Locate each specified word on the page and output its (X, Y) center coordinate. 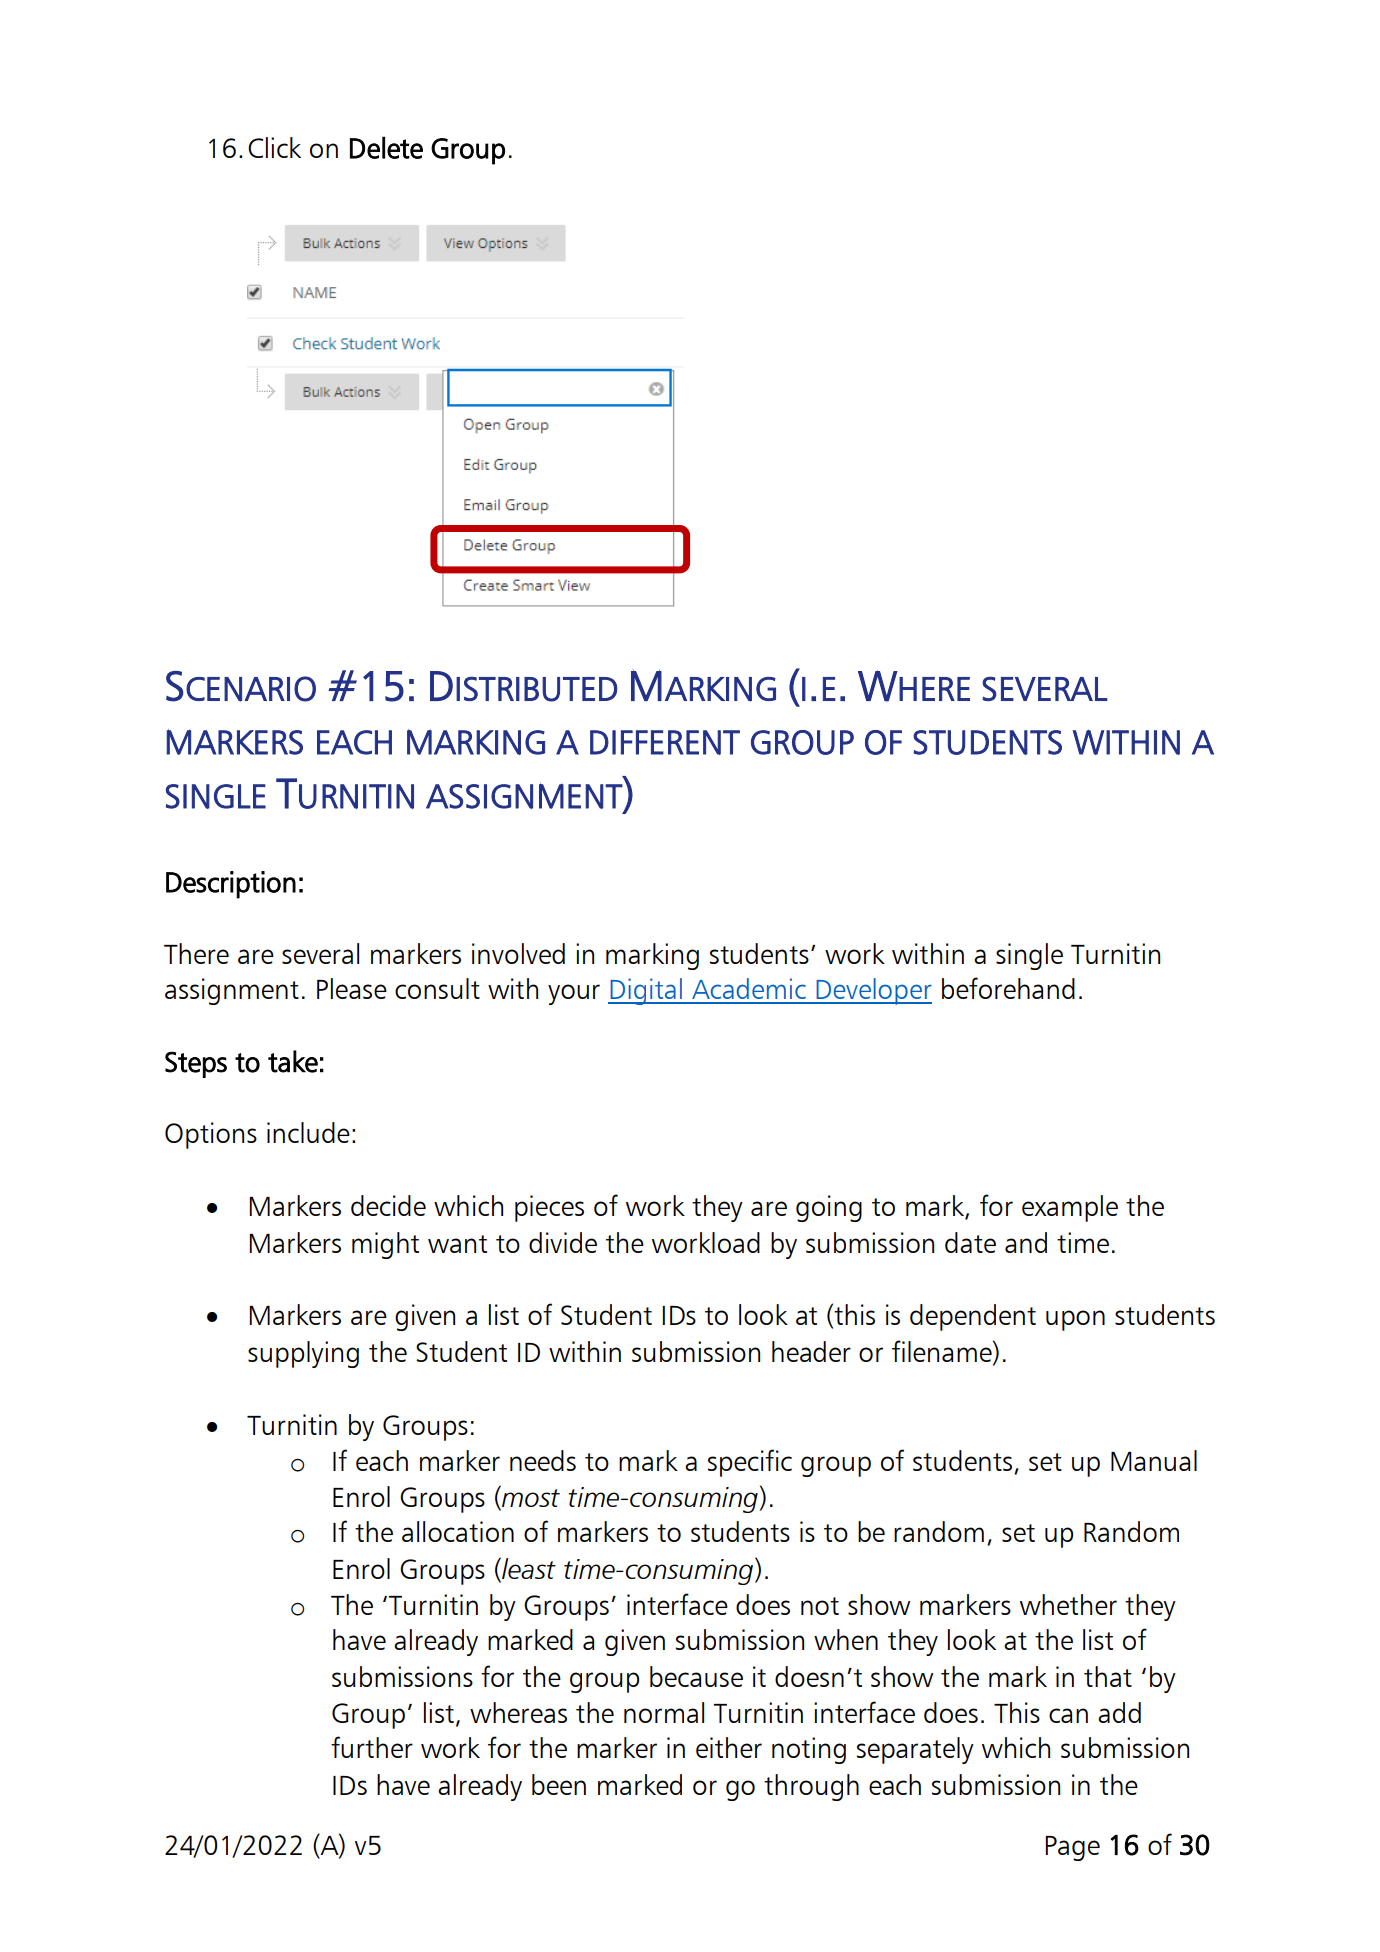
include (308, 1132)
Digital (646, 991)
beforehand (1008, 988)
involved (518, 953)
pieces (549, 1208)
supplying (303, 1354)
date (970, 1242)
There (196, 953)
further (372, 1747)
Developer (873, 991)
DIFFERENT (665, 742)
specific (749, 1463)
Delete (386, 147)
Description (231, 885)
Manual (1154, 1460)
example (1070, 1208)
